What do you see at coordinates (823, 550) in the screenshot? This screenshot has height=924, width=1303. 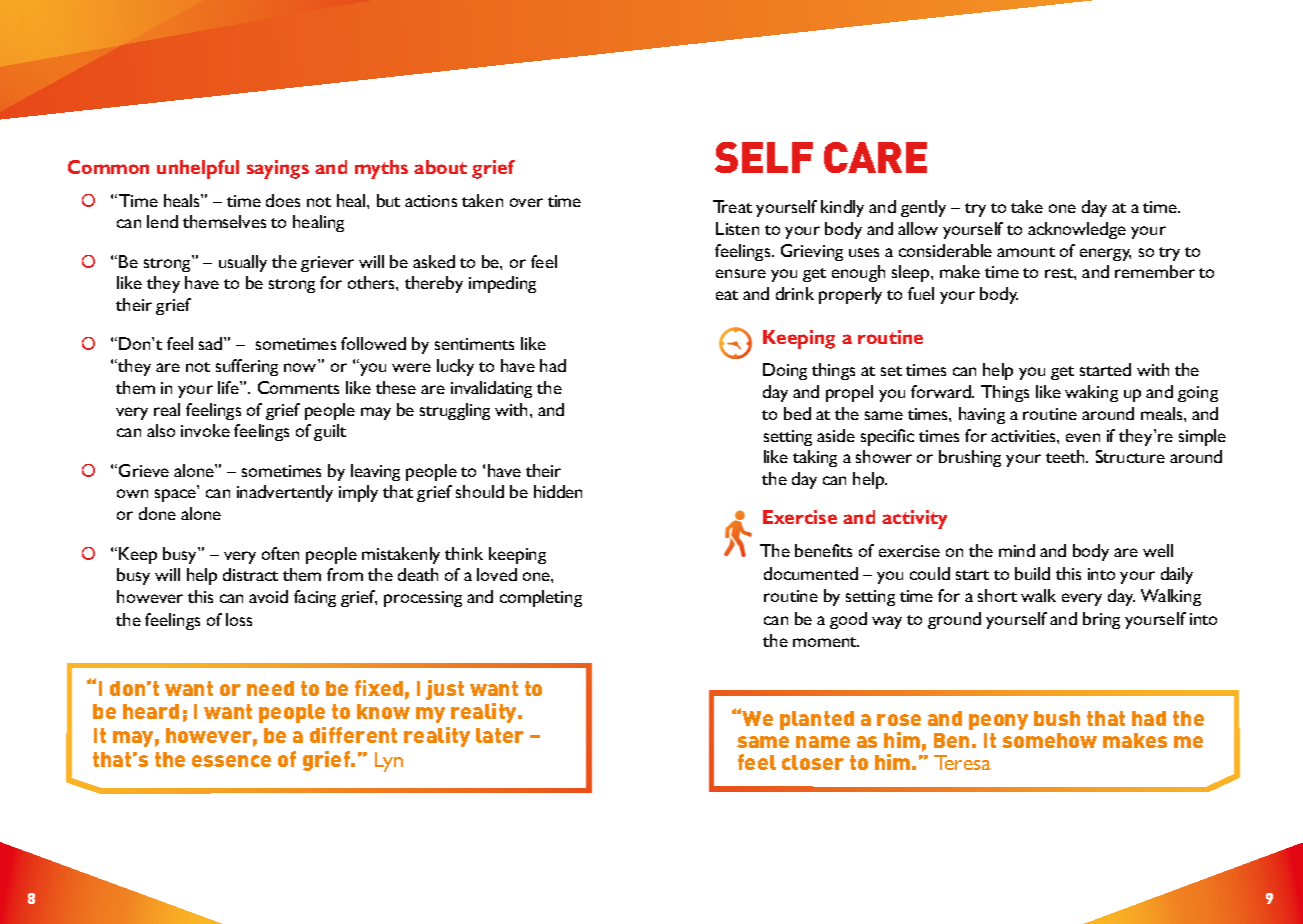 I see `benefits` at bounding box center [823, 550].
